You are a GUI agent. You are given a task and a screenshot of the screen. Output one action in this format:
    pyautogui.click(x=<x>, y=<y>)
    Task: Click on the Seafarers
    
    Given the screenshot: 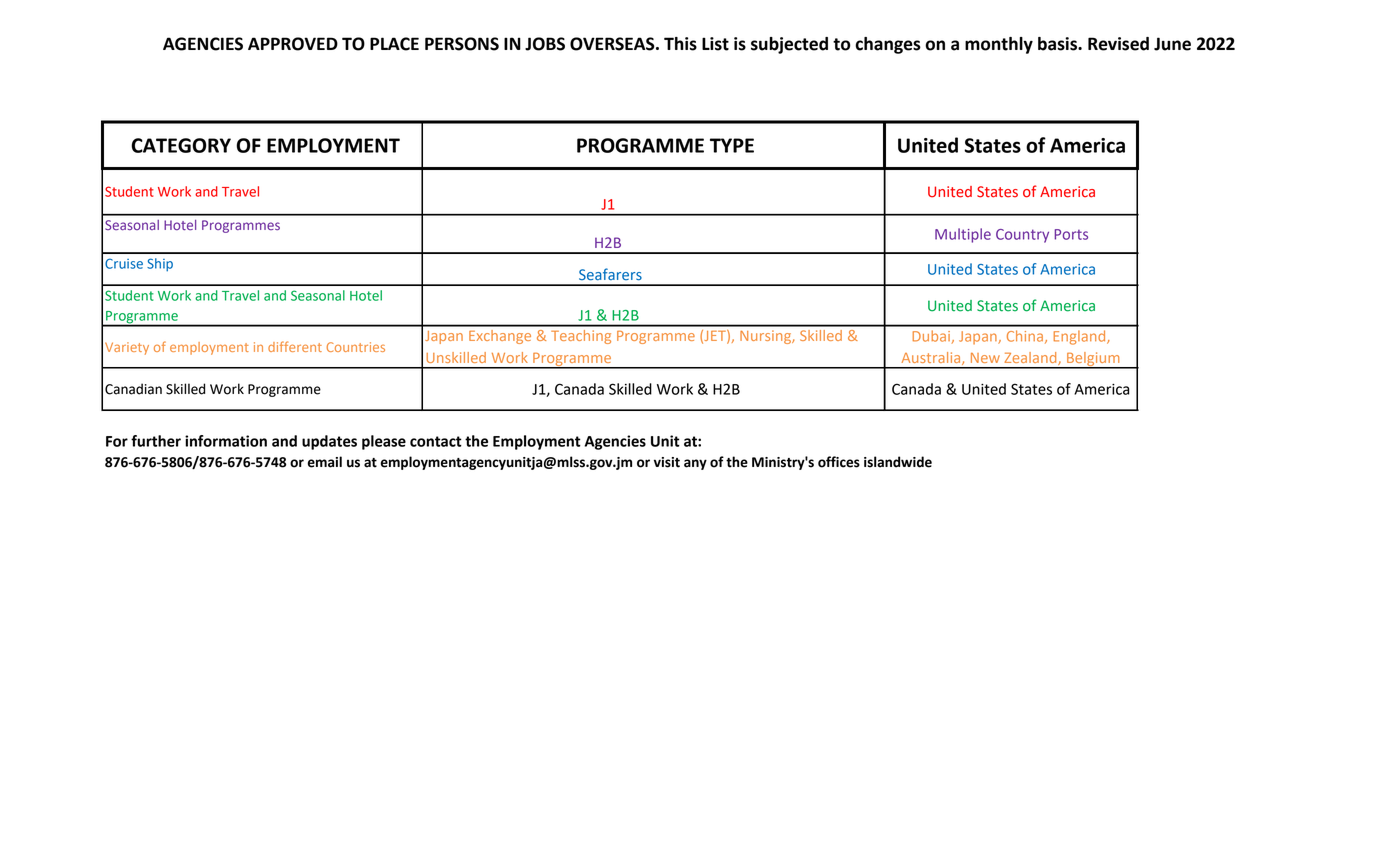 What is the action you would take?
    pyautogui.click(x=610, y=274)
